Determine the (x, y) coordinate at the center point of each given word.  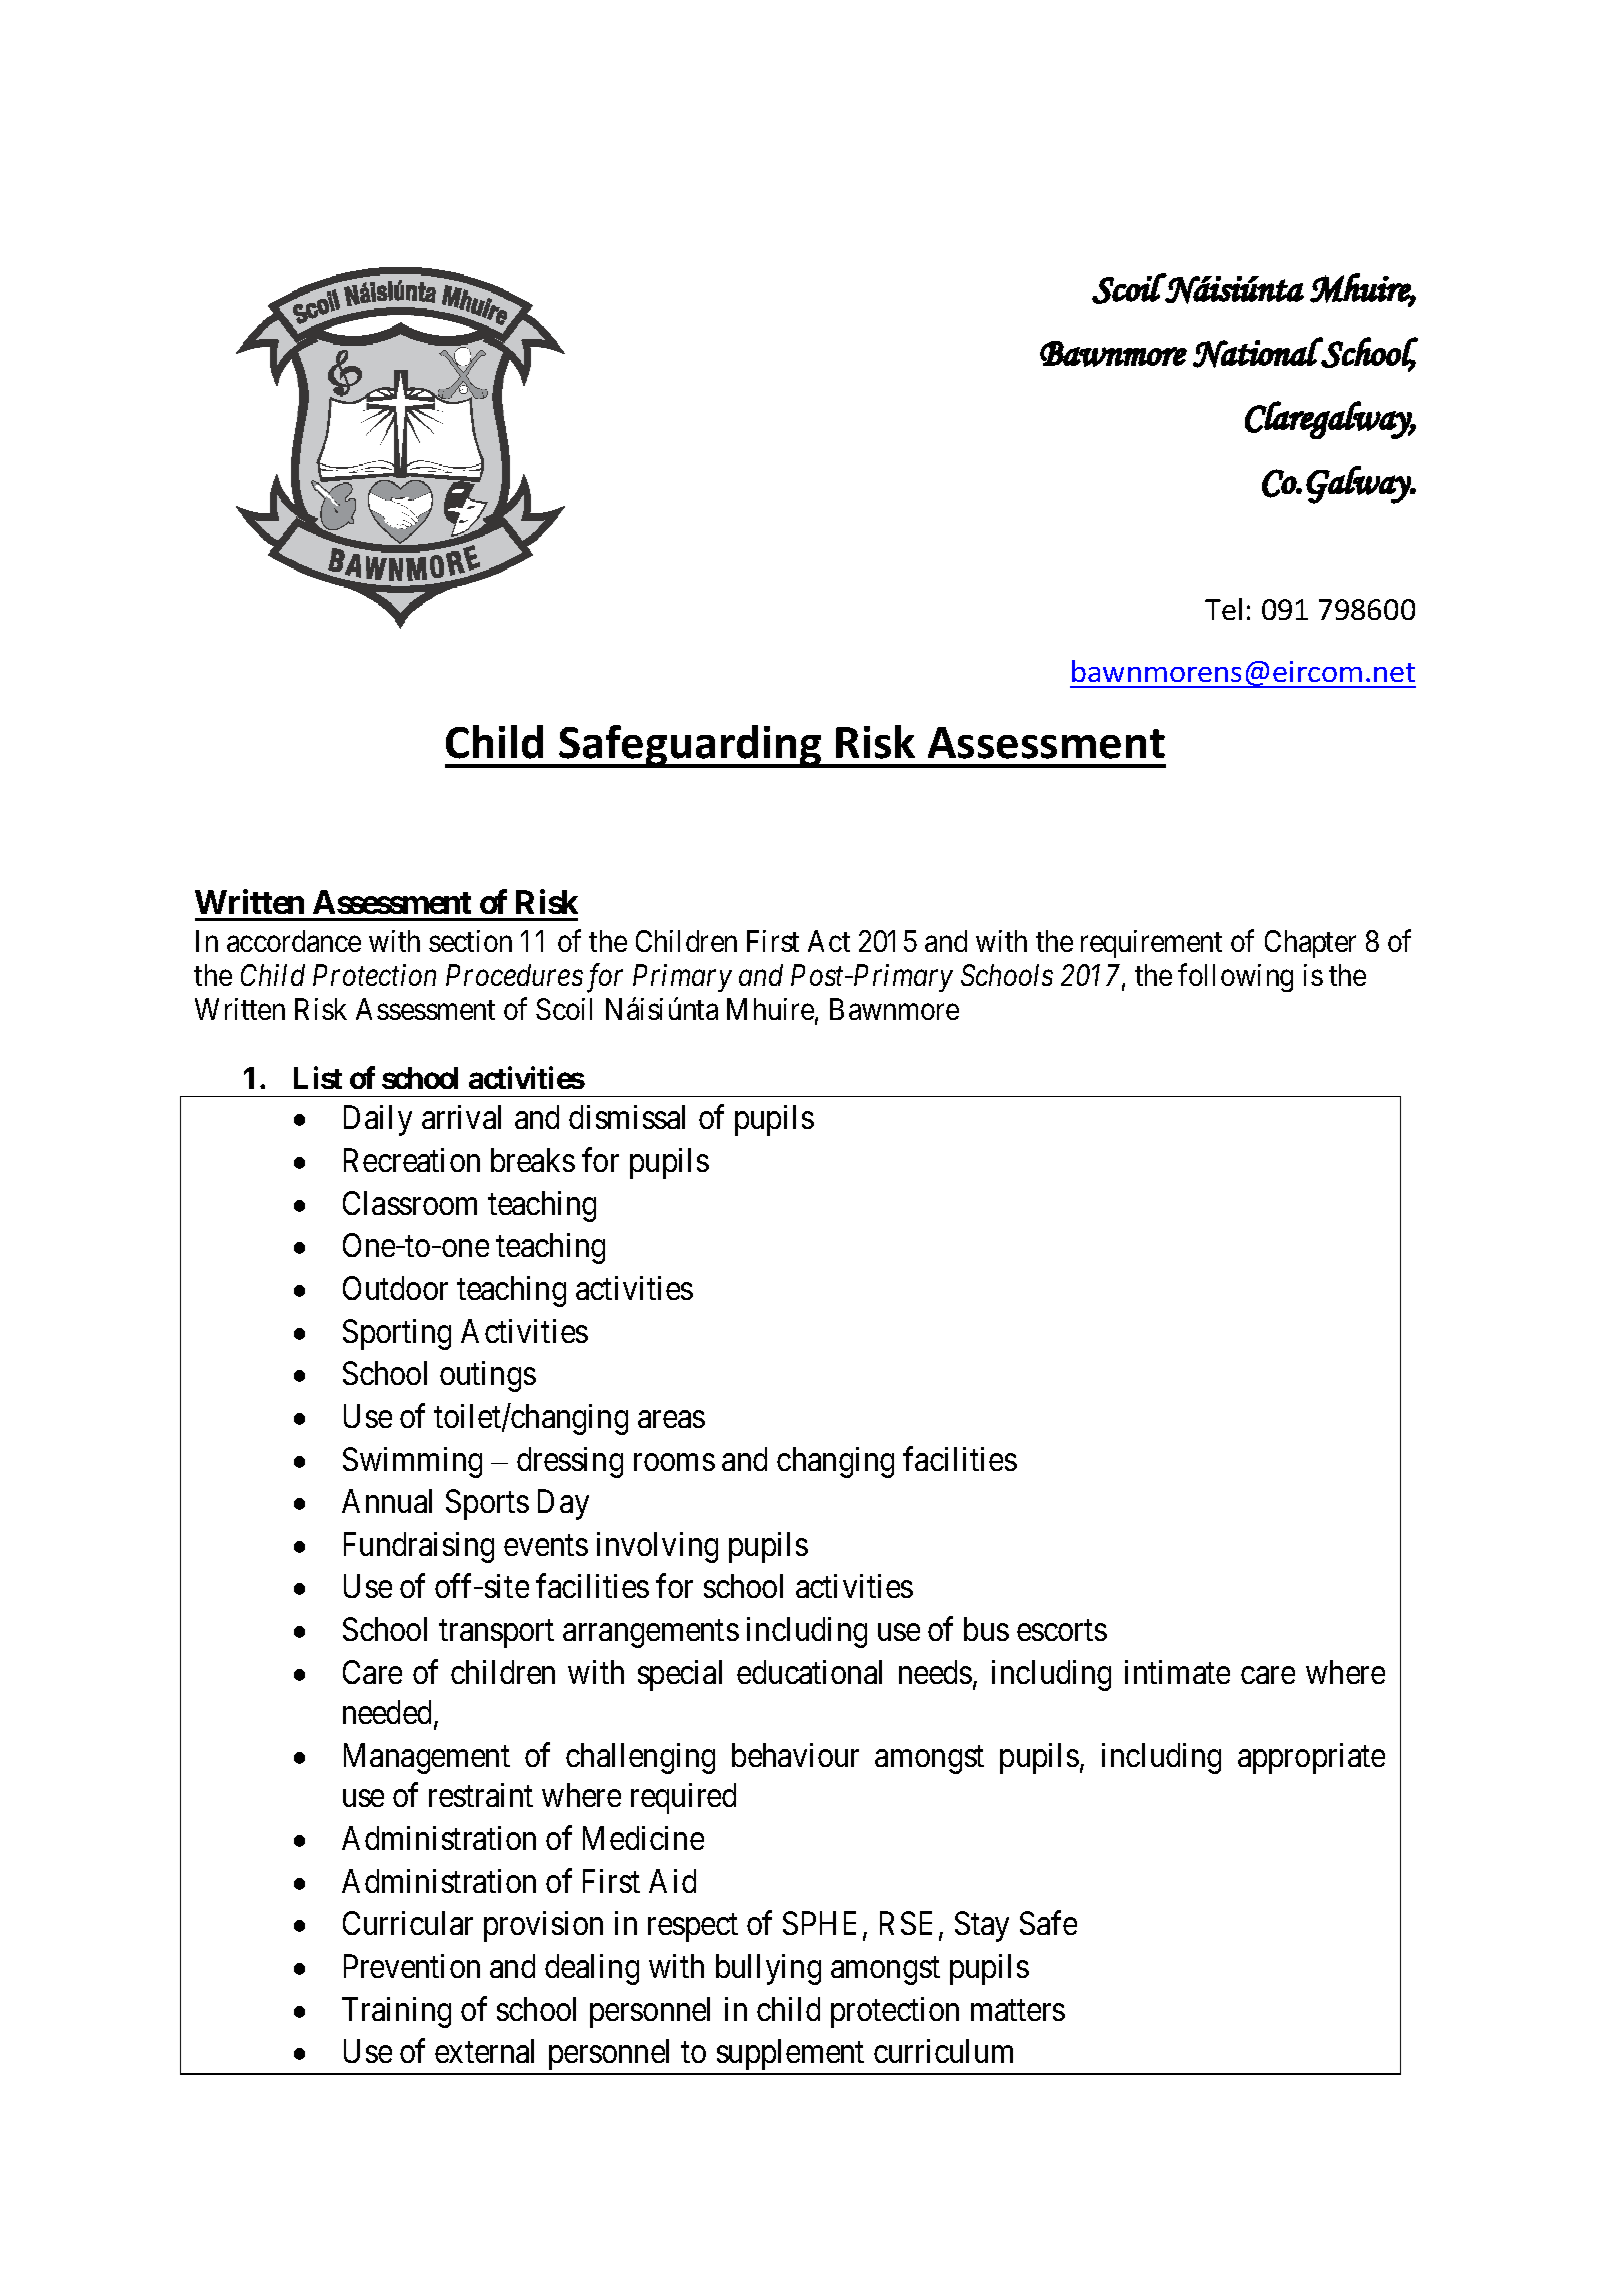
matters (1018, 2010)
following (1235, 978)
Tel (1223, 609)
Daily (378, 1120)
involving (657, 1547)
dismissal (627, 1117)
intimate (1177, 1672)
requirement (1151, 944)
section (470, 941)
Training (396, 2012)
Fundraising (419, 1547)
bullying (768, 1969)
